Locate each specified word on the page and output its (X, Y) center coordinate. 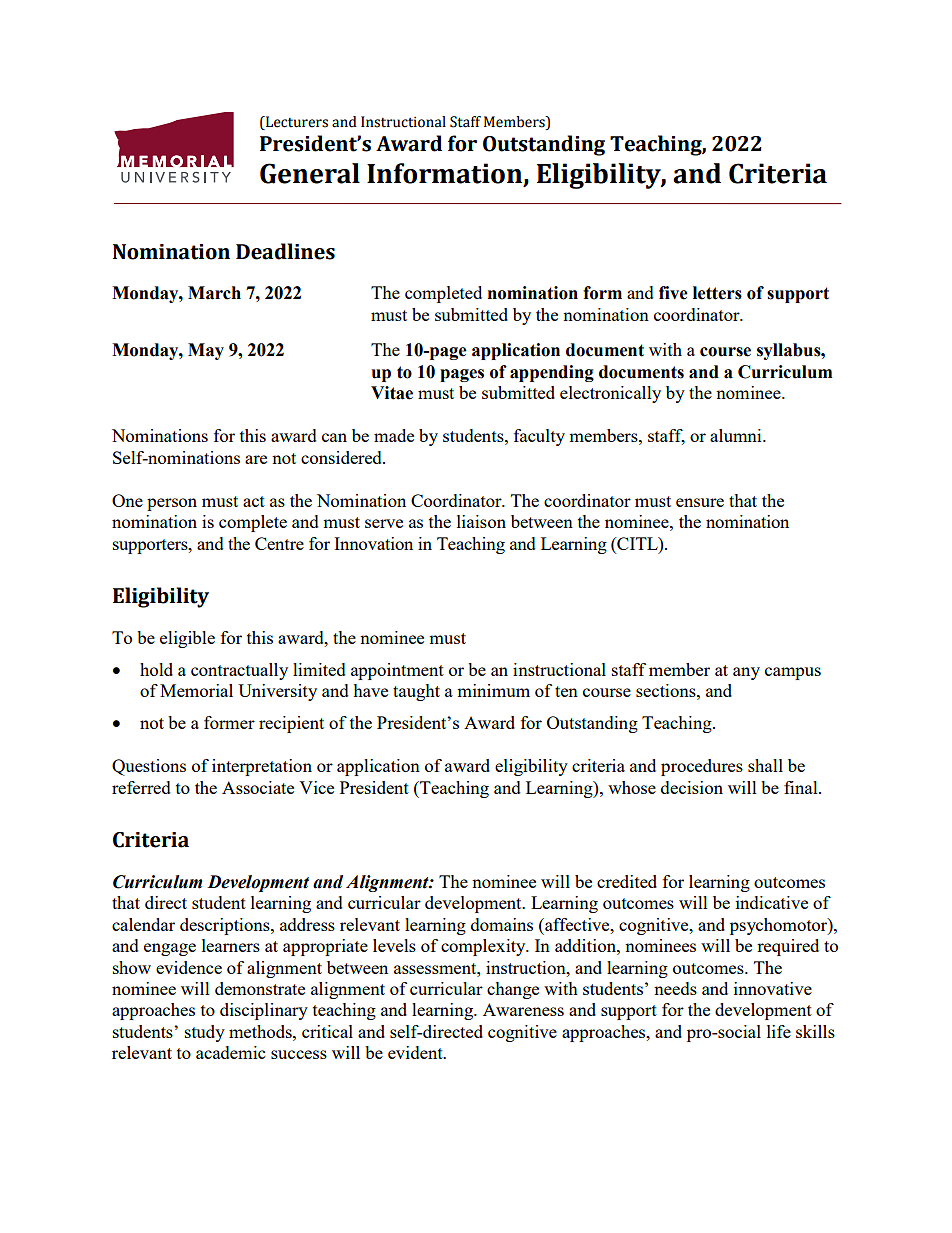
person (172, 504)
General (310, 173)
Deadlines (285, 251)
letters (717, 293)
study (205, 1033)
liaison (481, 521)
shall (765, 765)
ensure (700, 502)
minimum (493, 690)
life (779, 1031)
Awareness (523, 1009)
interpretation (262, 767)
